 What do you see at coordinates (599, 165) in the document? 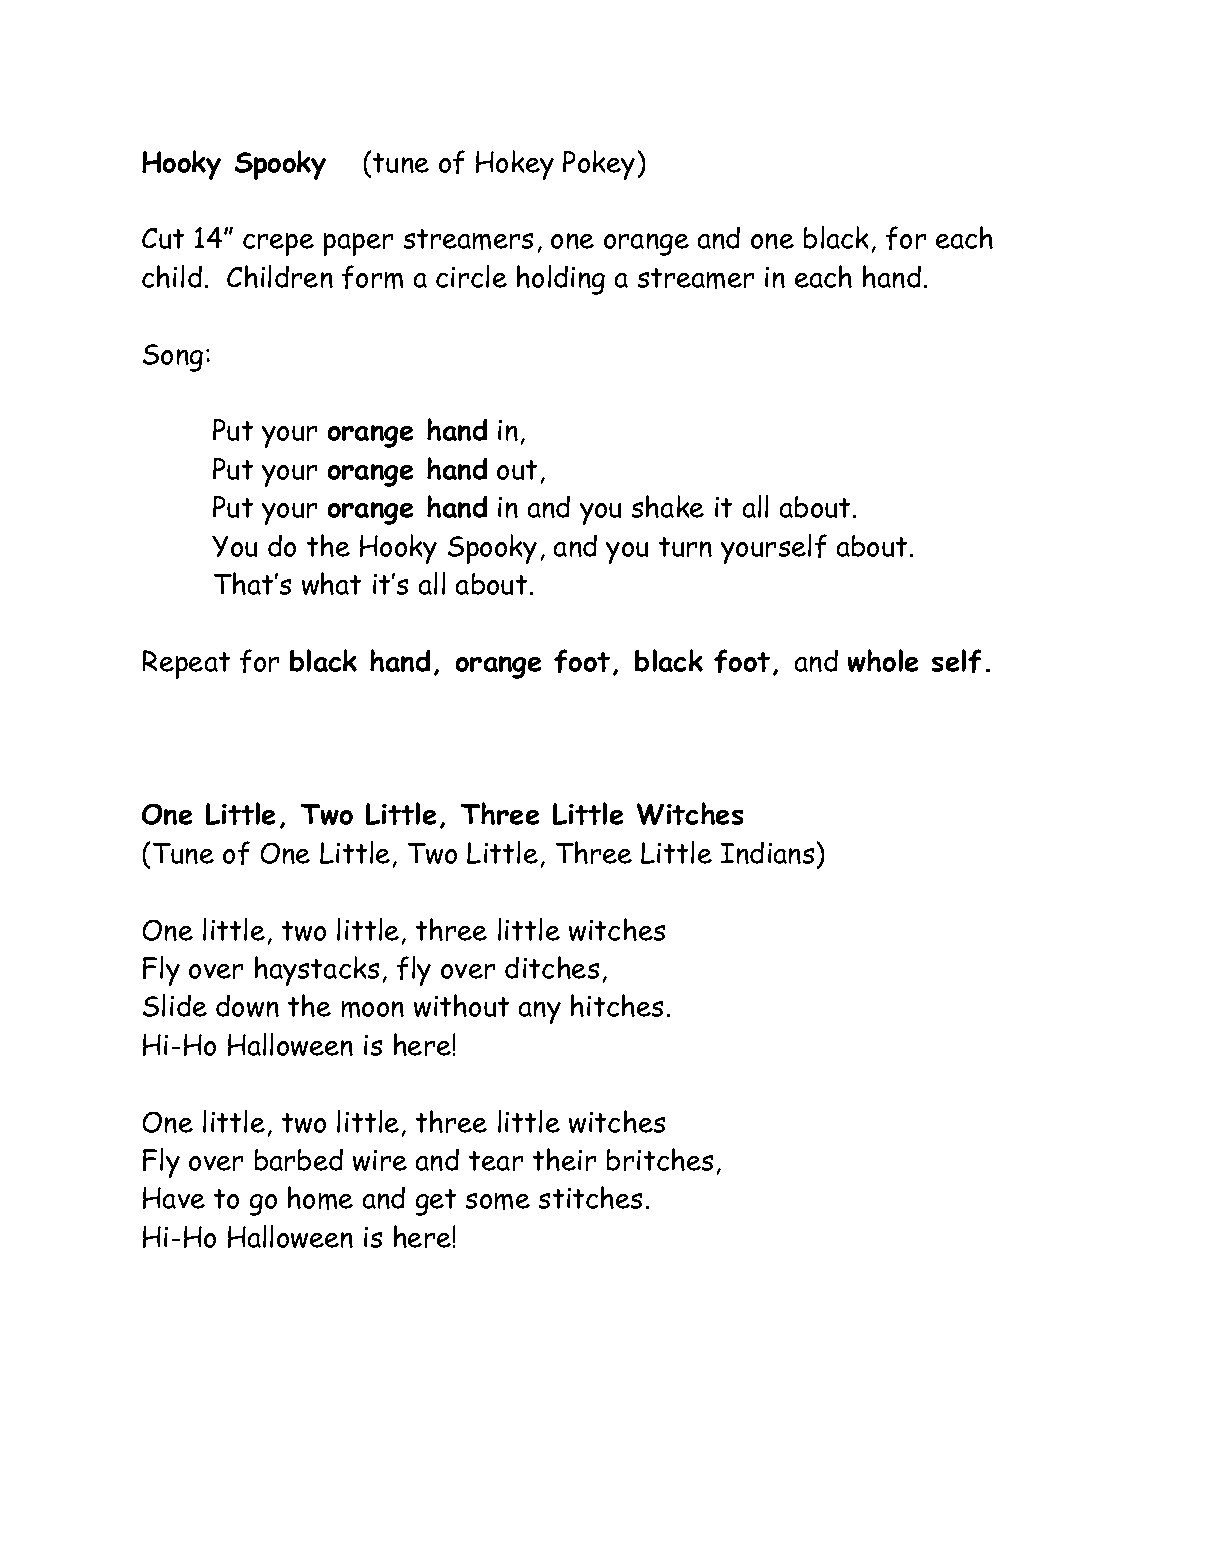
I see `Pokey` at bounding box center [599, 165].
